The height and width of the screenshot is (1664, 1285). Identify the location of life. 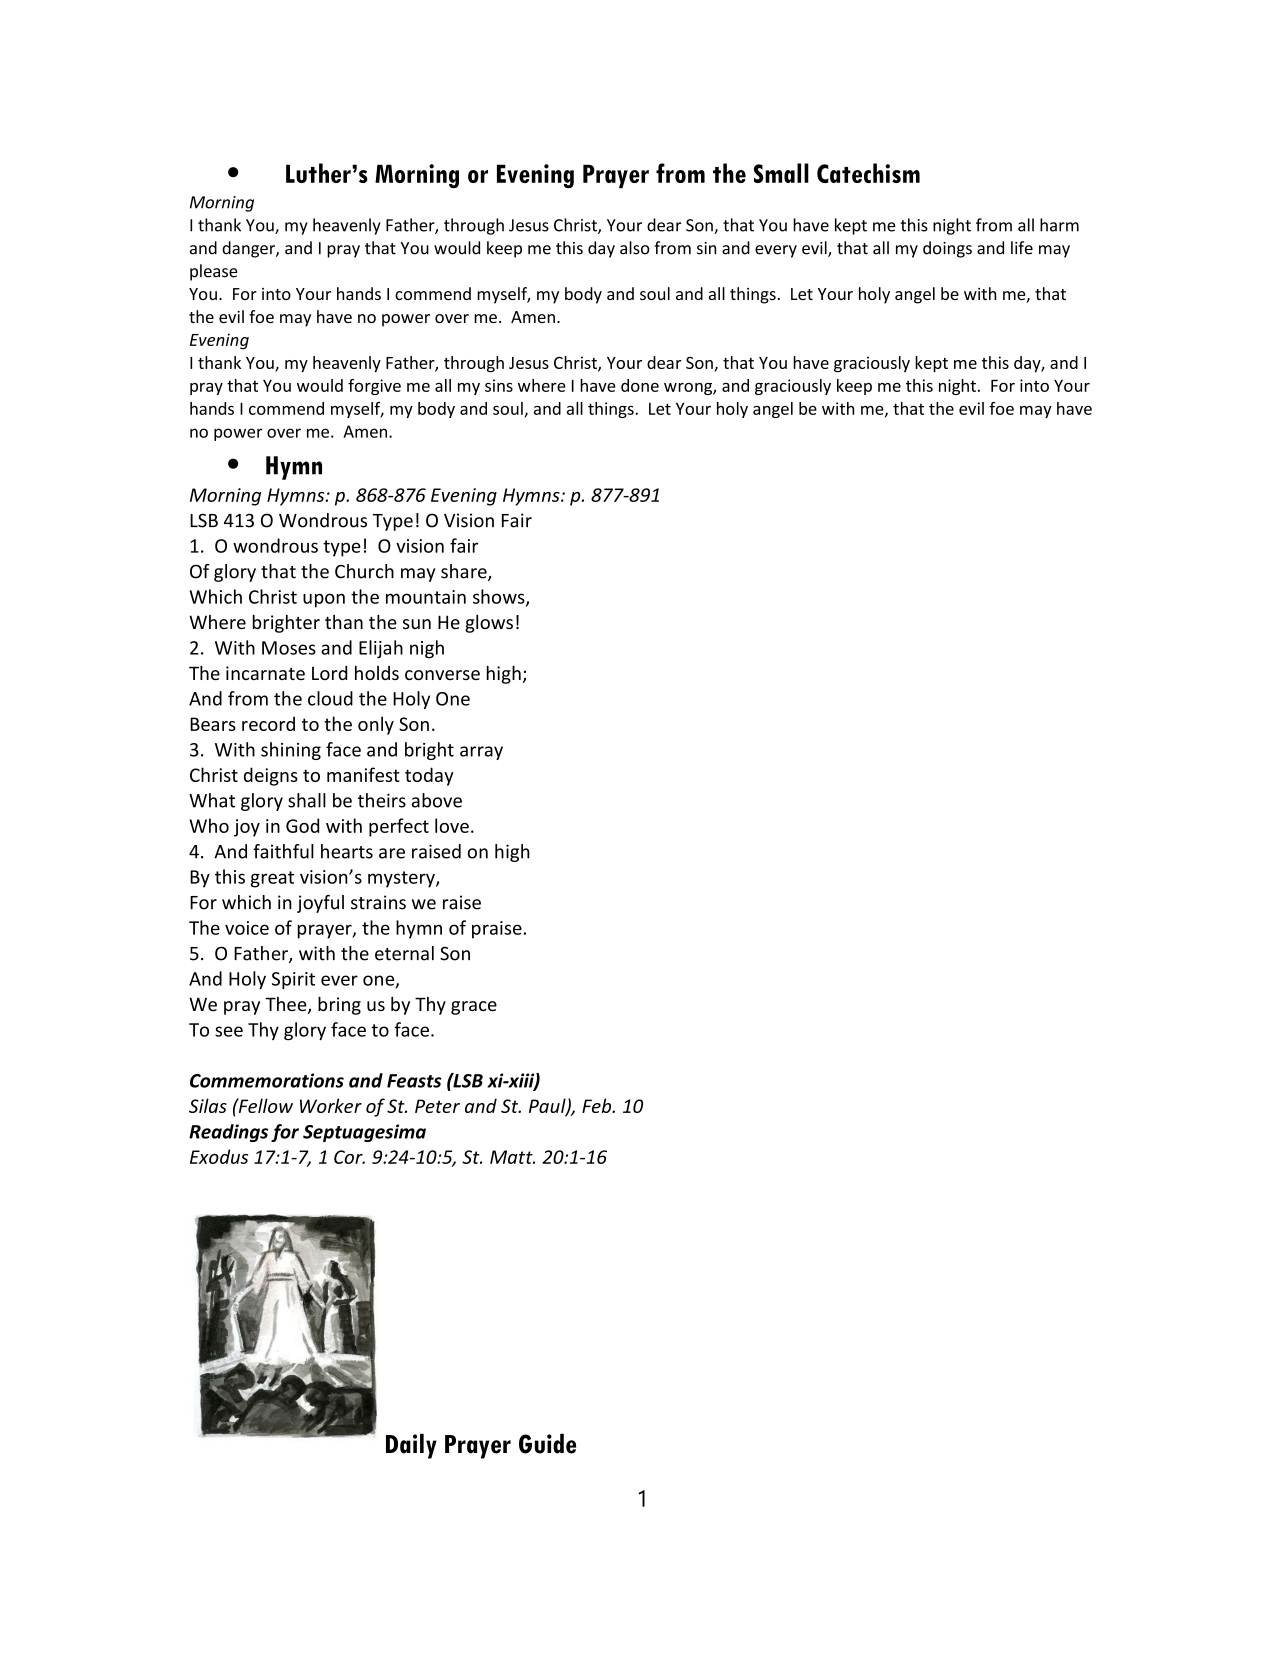
(1022, 248).
